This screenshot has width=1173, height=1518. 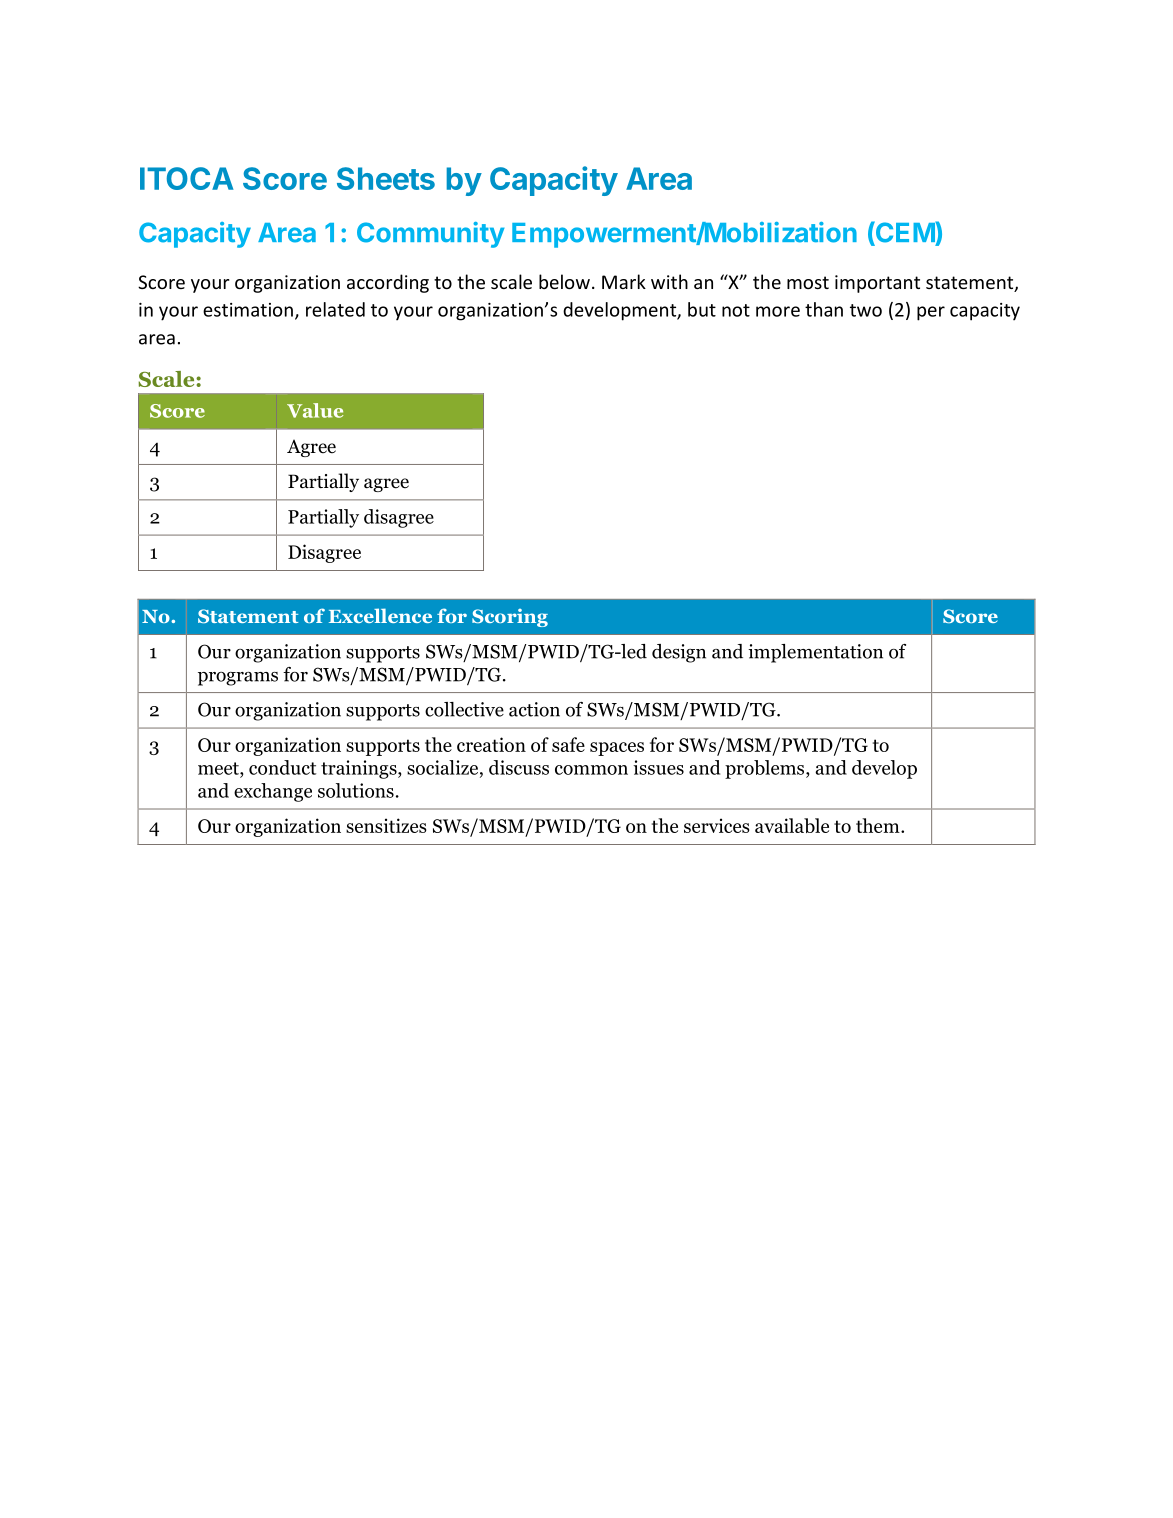 What do you see at coordinates (315, 410) in the screenshot?
I see `Value` at bounding box center [315, 410].
